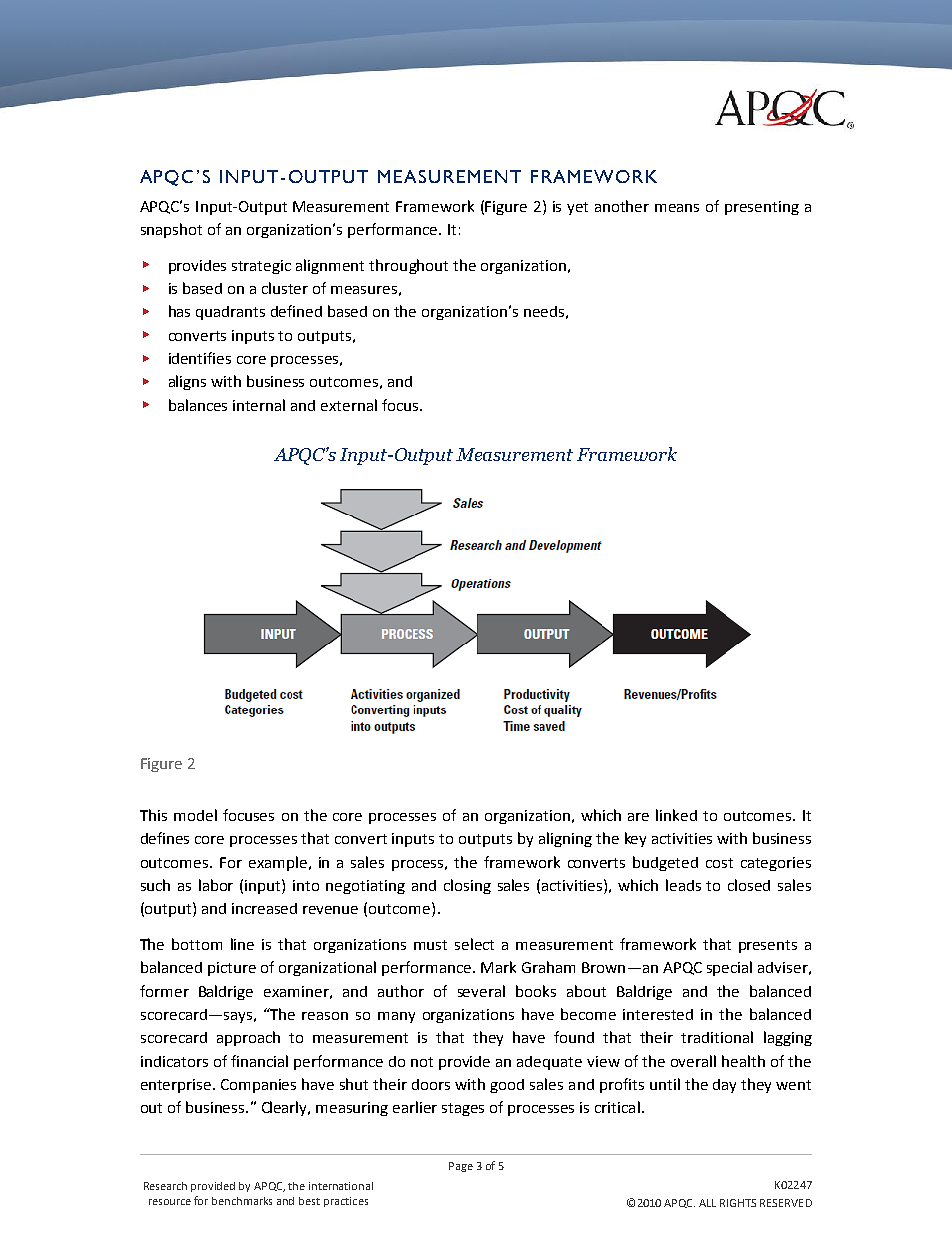 Image resolution: width=952 pixels, height=1233 pixels. Describe the element at coordinates (738, 1203) in the screenshot. I see `RIGHTS` at that location.
